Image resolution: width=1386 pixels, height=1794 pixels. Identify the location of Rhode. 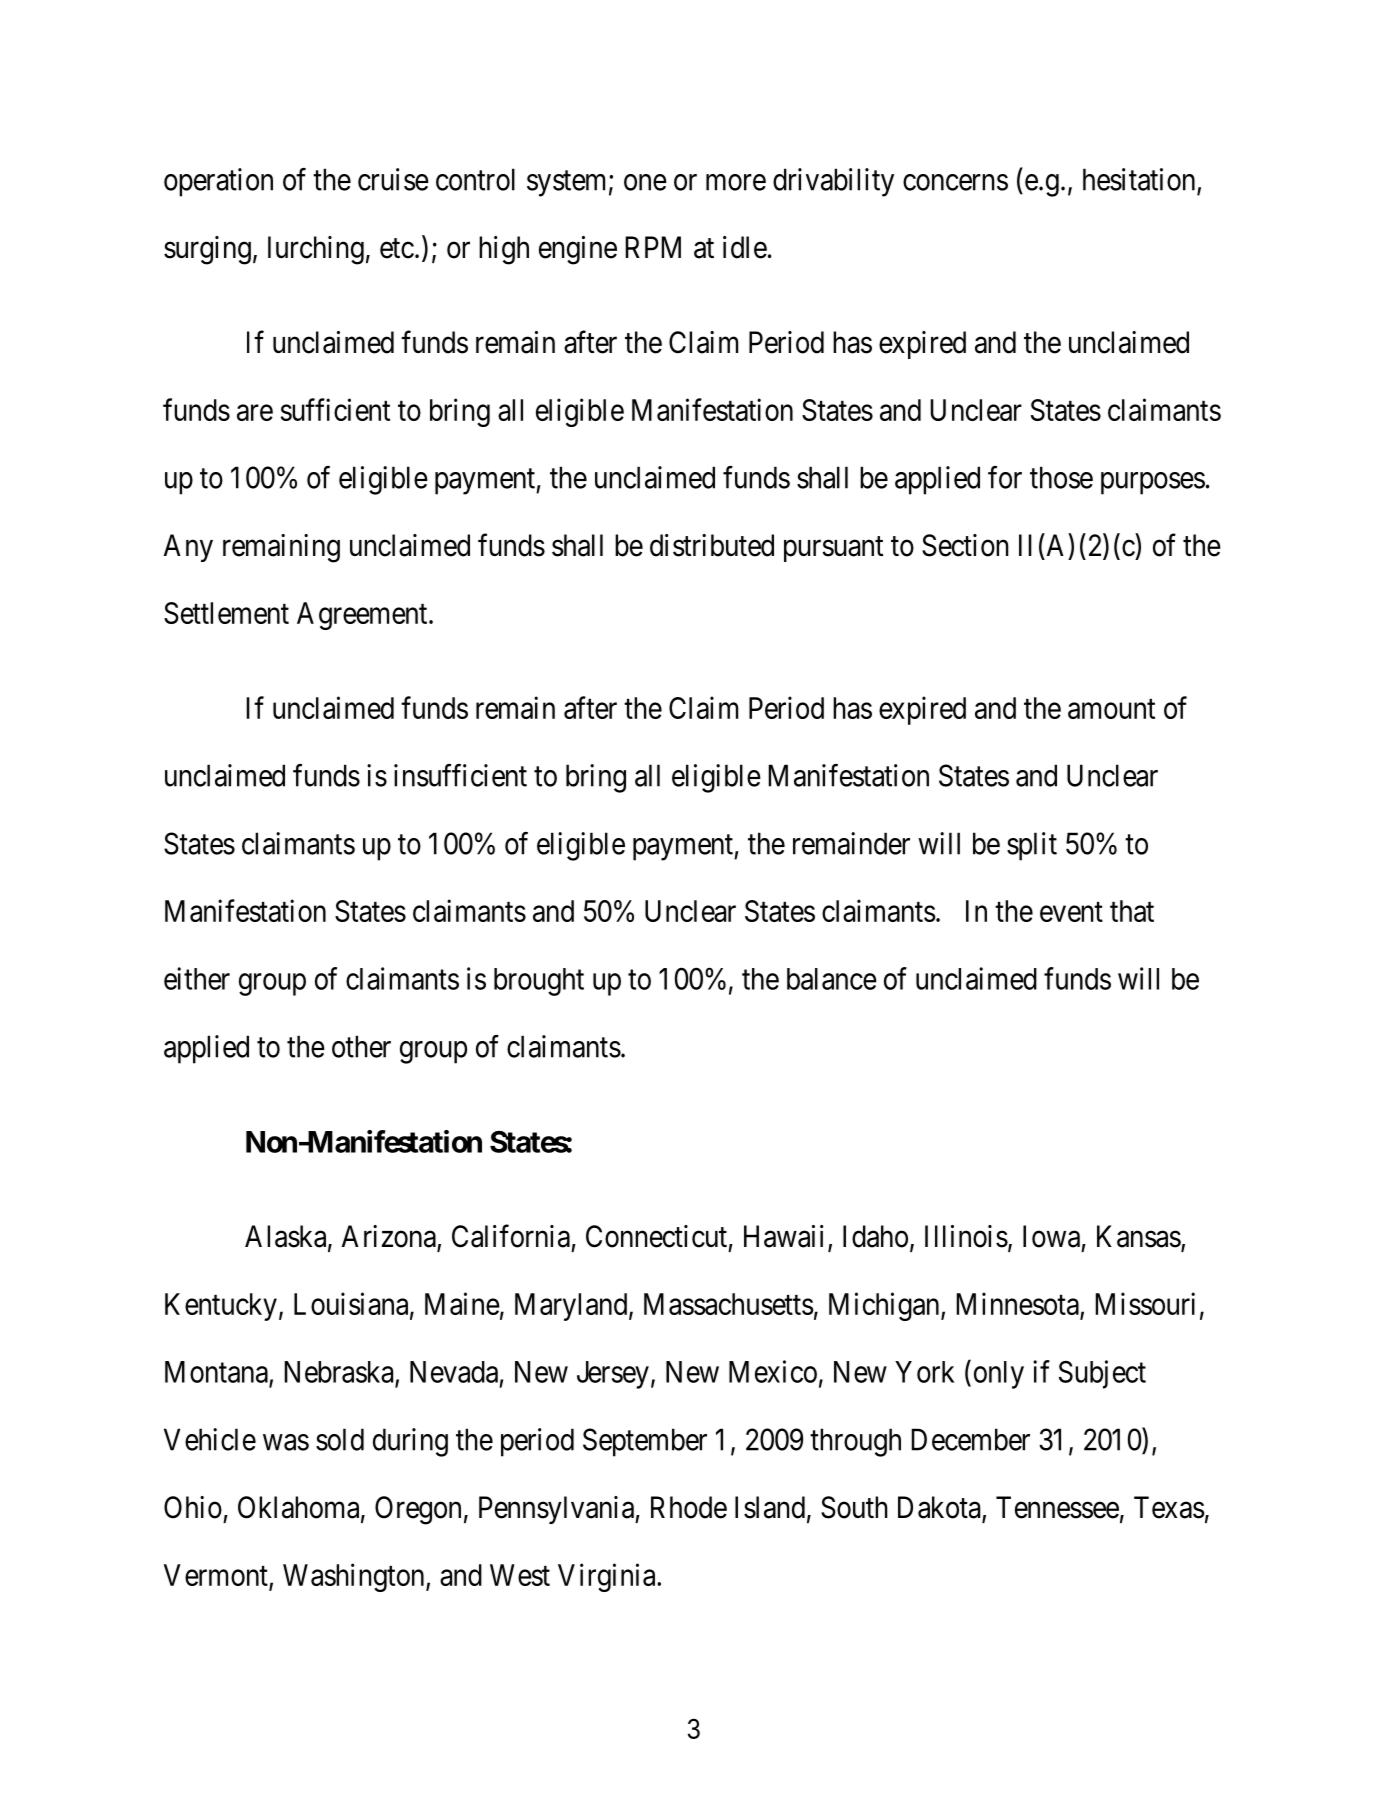
(689, 1507).
